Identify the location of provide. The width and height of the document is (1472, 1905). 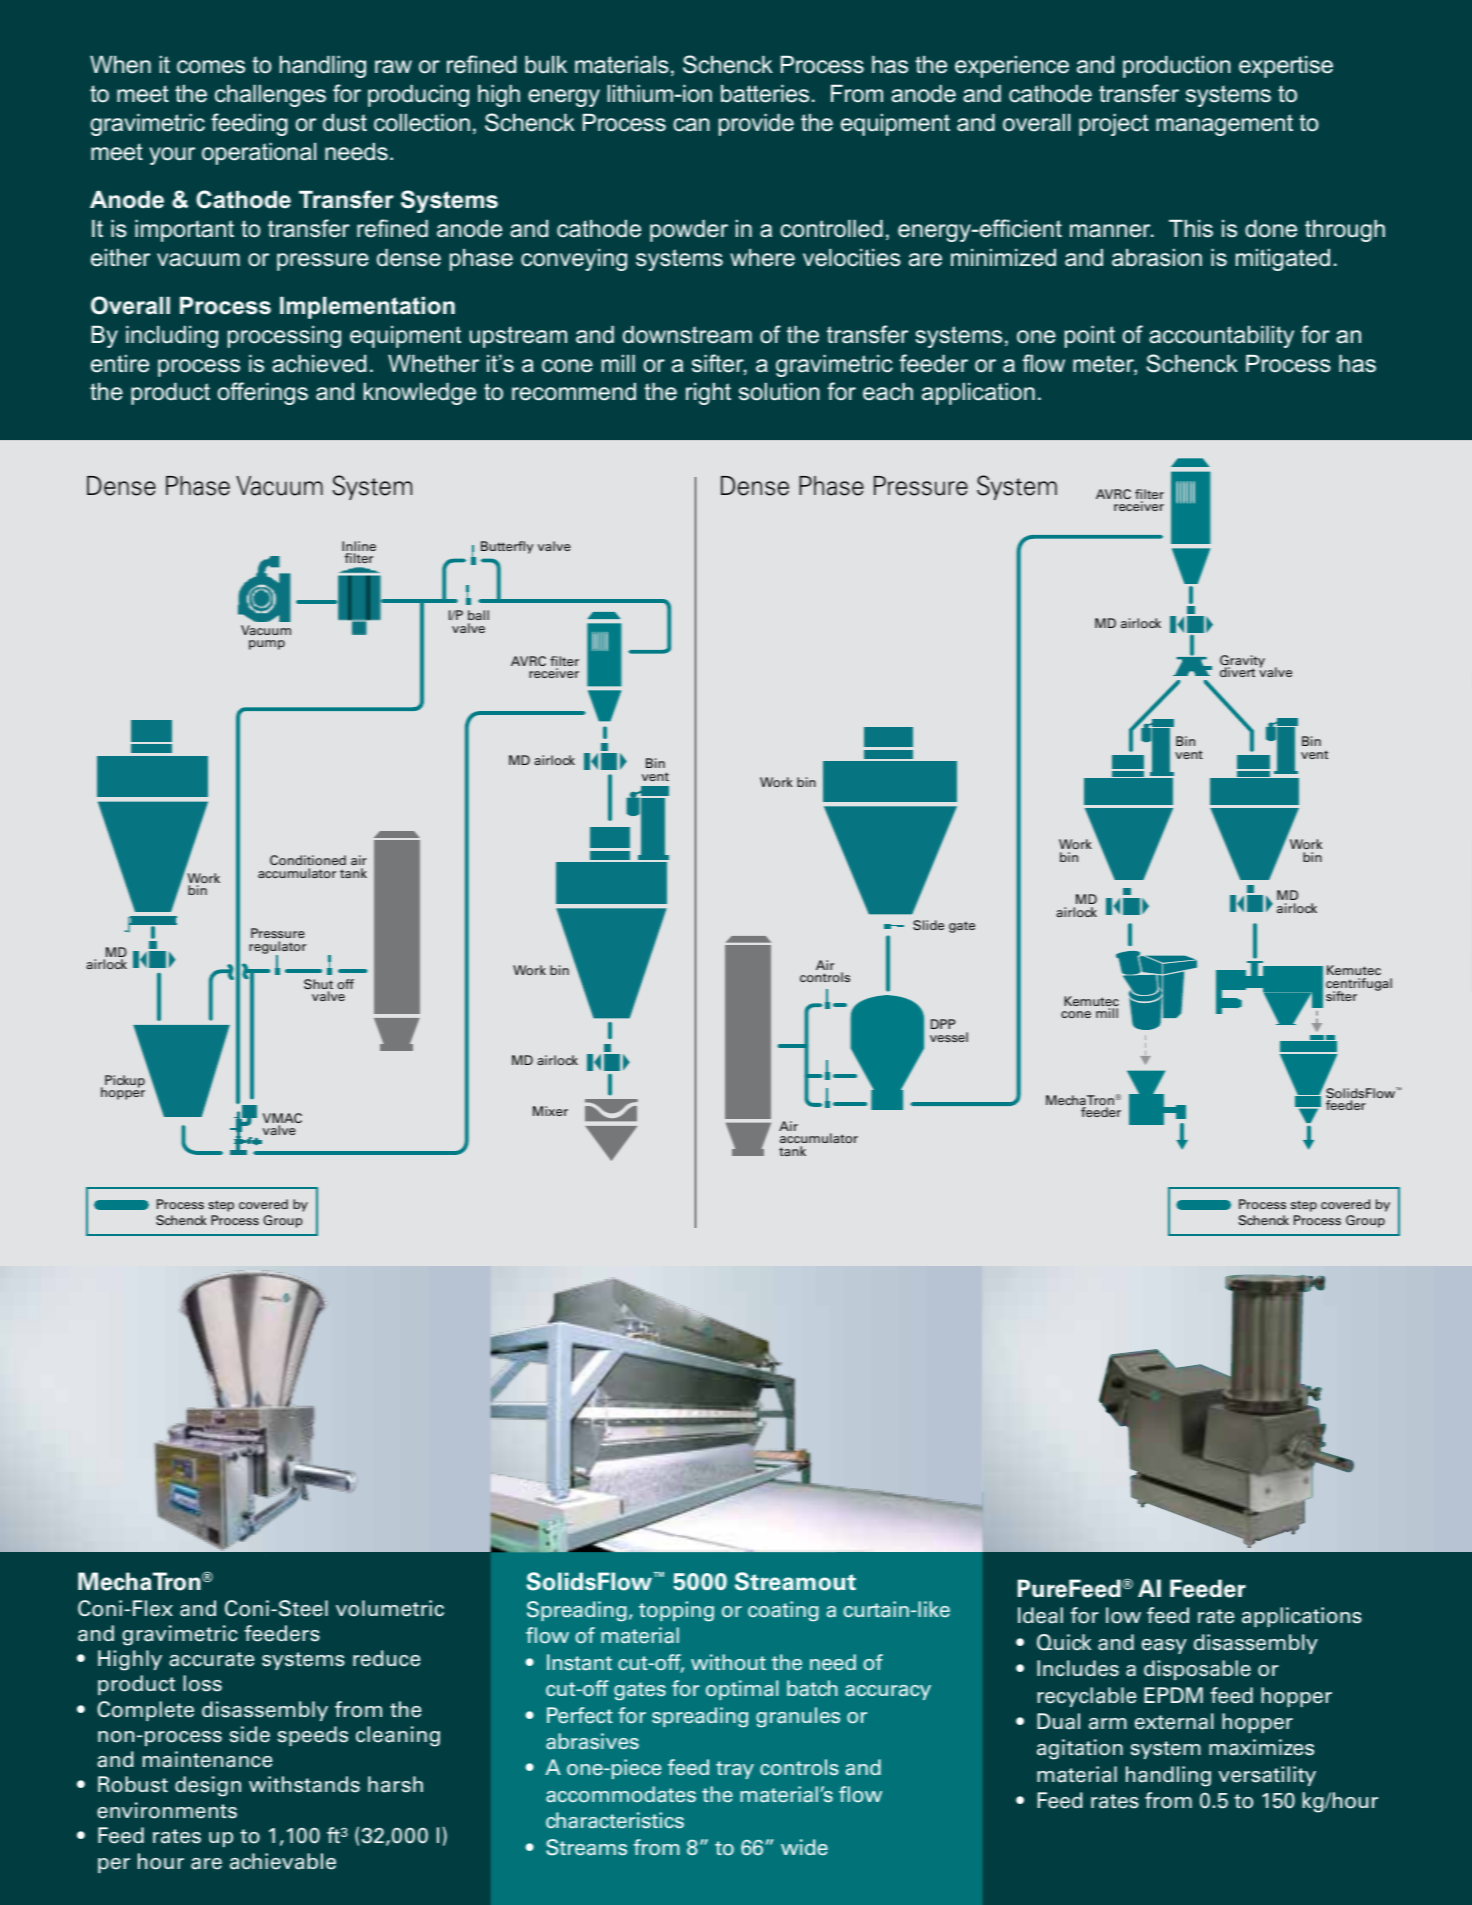
(756, 125).
